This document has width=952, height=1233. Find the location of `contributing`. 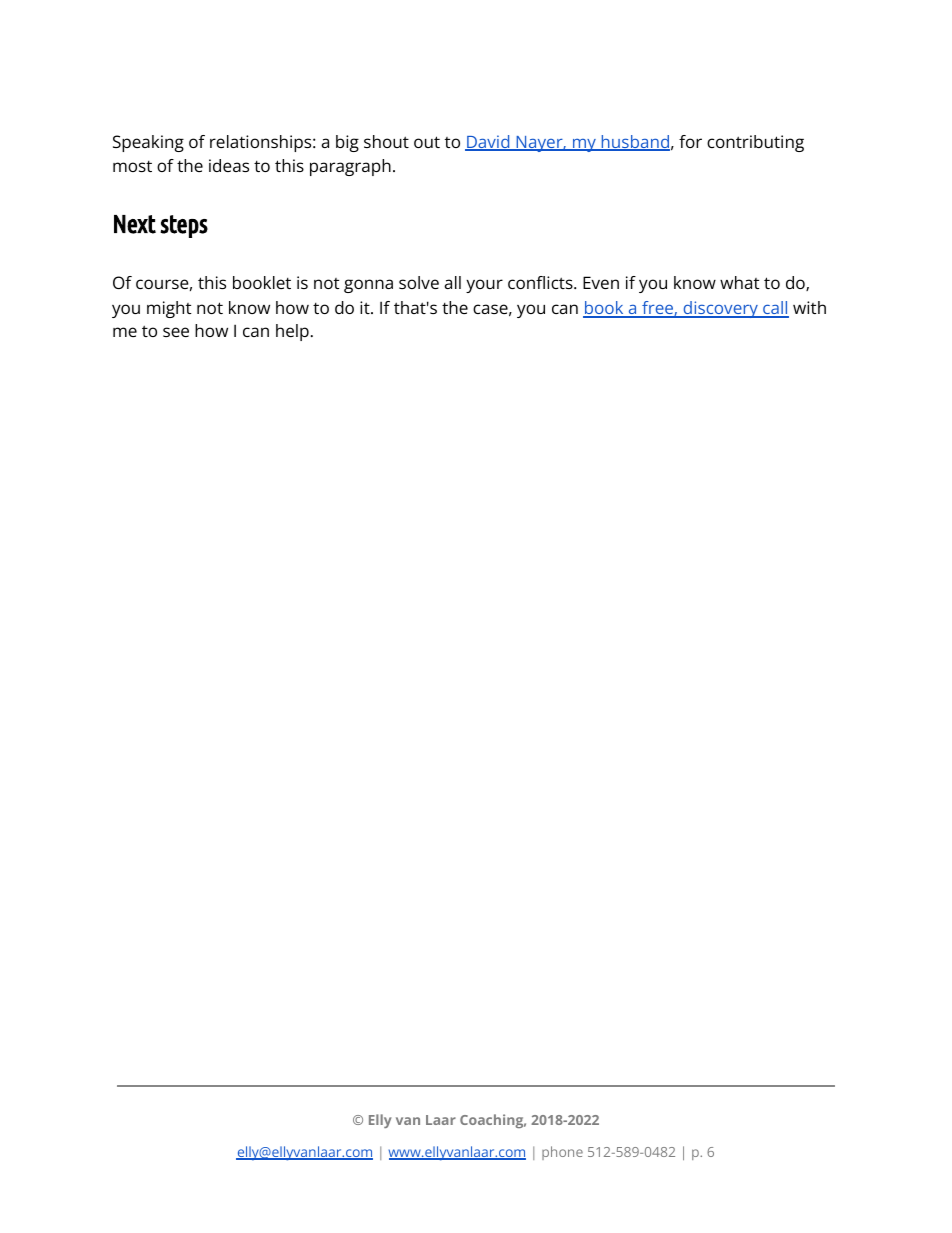

contributing is located at coordinates (755, 143).
